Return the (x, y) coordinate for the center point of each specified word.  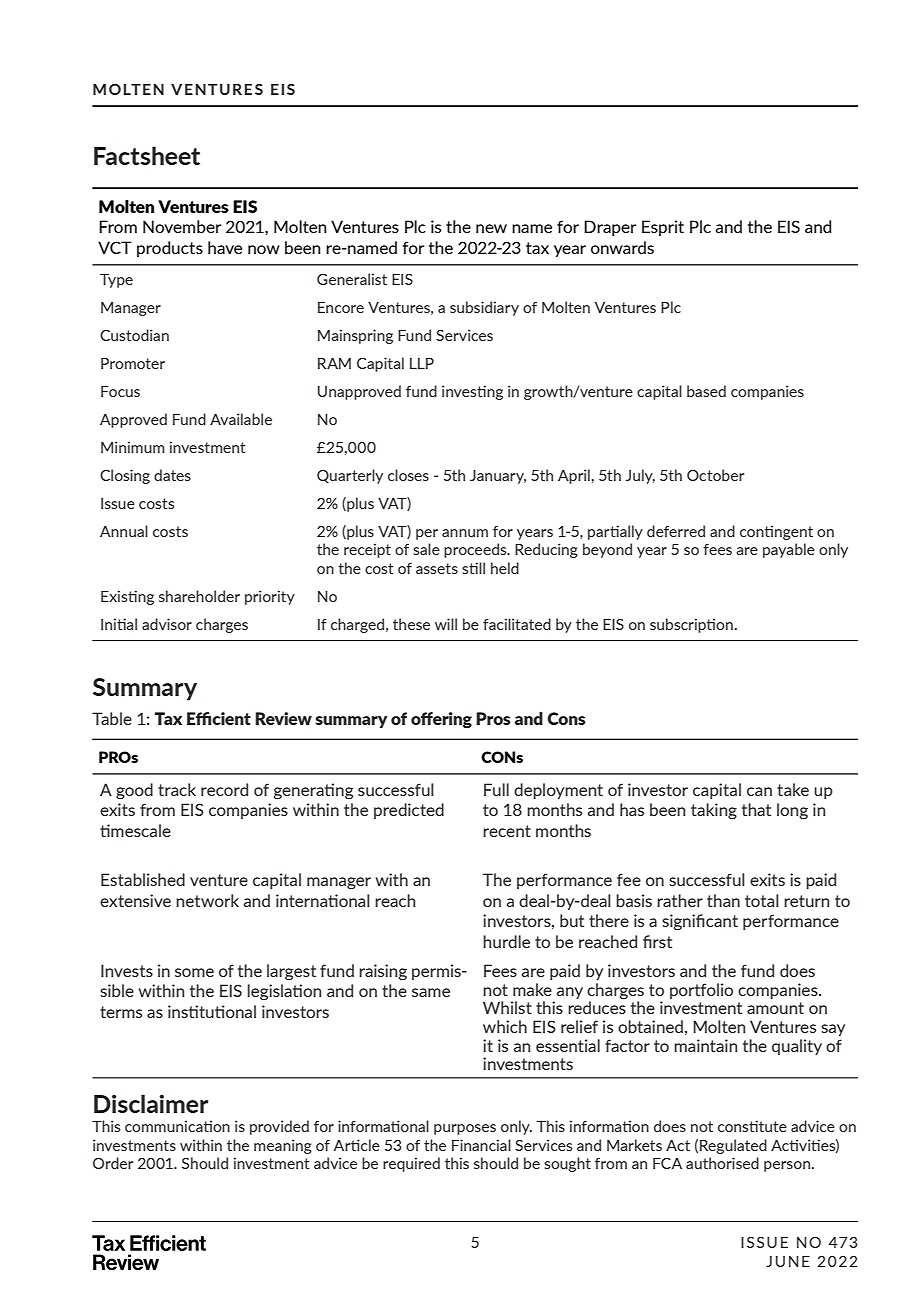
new (491, 228)
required (411, 1164)
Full (496, 789)
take (793, 789)
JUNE (788, 1261)
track (177, 789)
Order (113, 1163)
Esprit (663, 228)
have (225, 247)
